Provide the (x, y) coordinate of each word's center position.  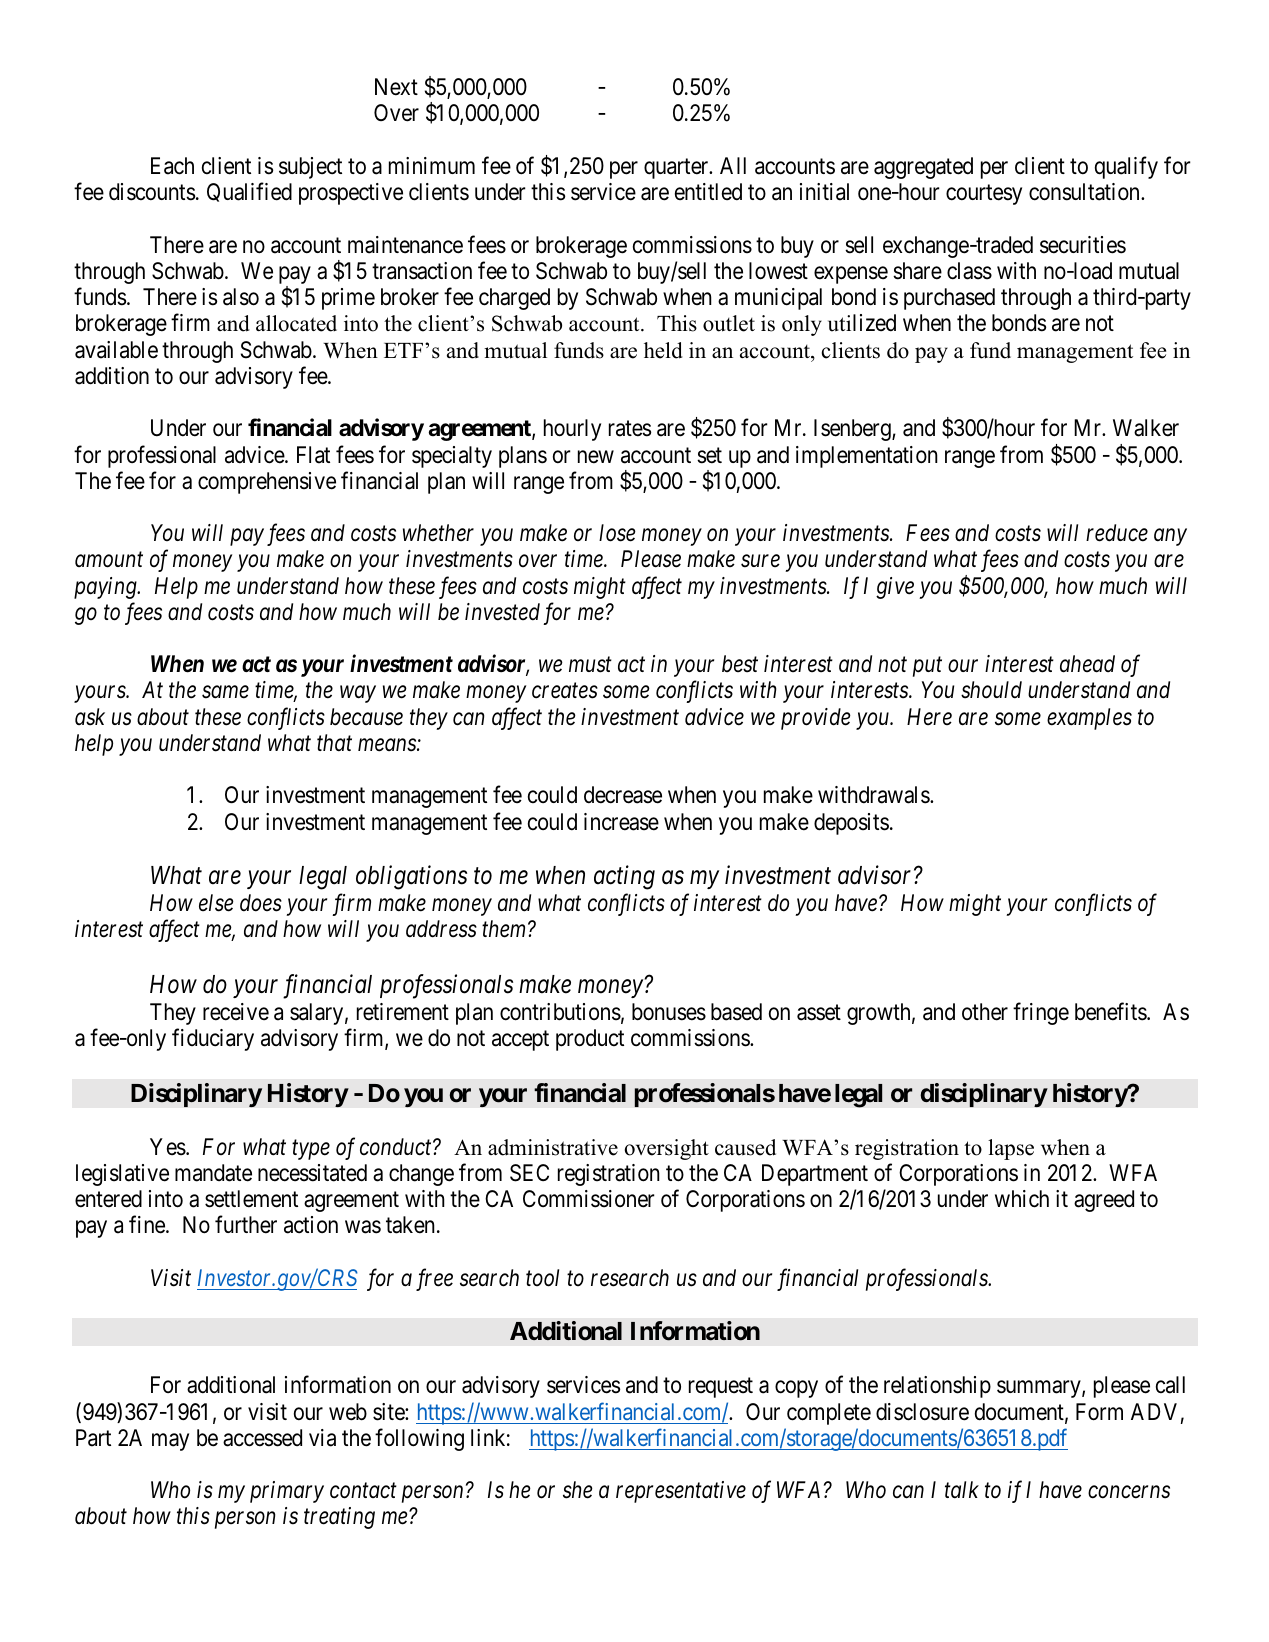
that (334, 743)
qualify (1126, 167)
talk (962, 1490)
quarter (677, 169)
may (170, 1442)
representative (681, 1492)
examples (1089, 719)
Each (172, 166)
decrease (623, 795)
